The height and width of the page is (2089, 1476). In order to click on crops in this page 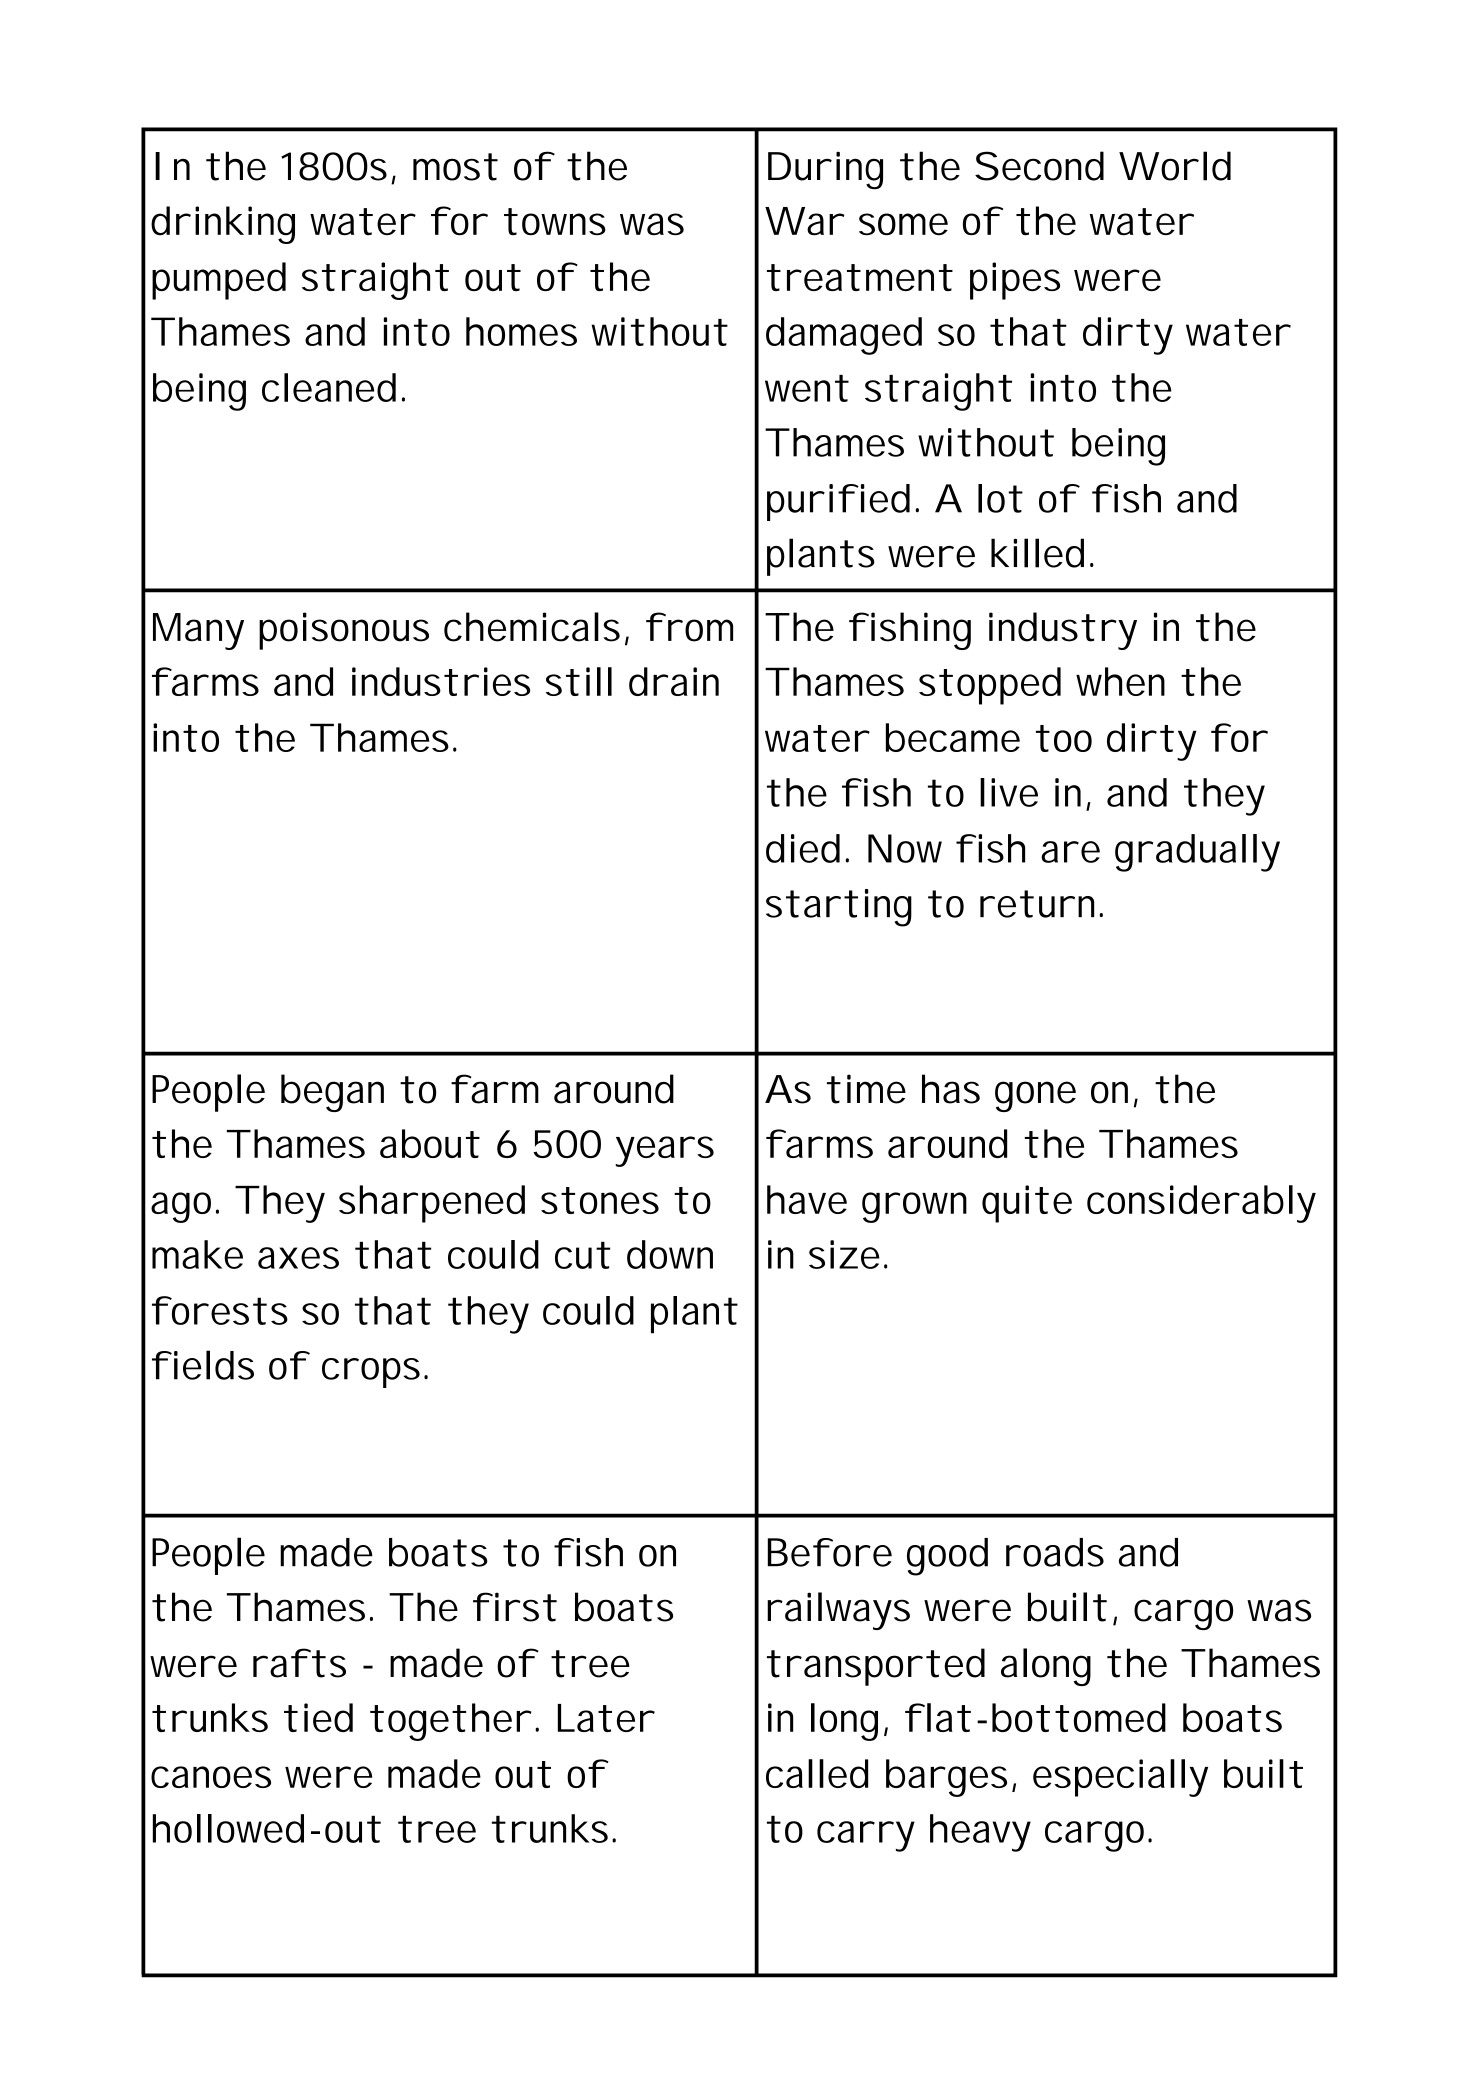, I will do `click(371, 1373)`.
